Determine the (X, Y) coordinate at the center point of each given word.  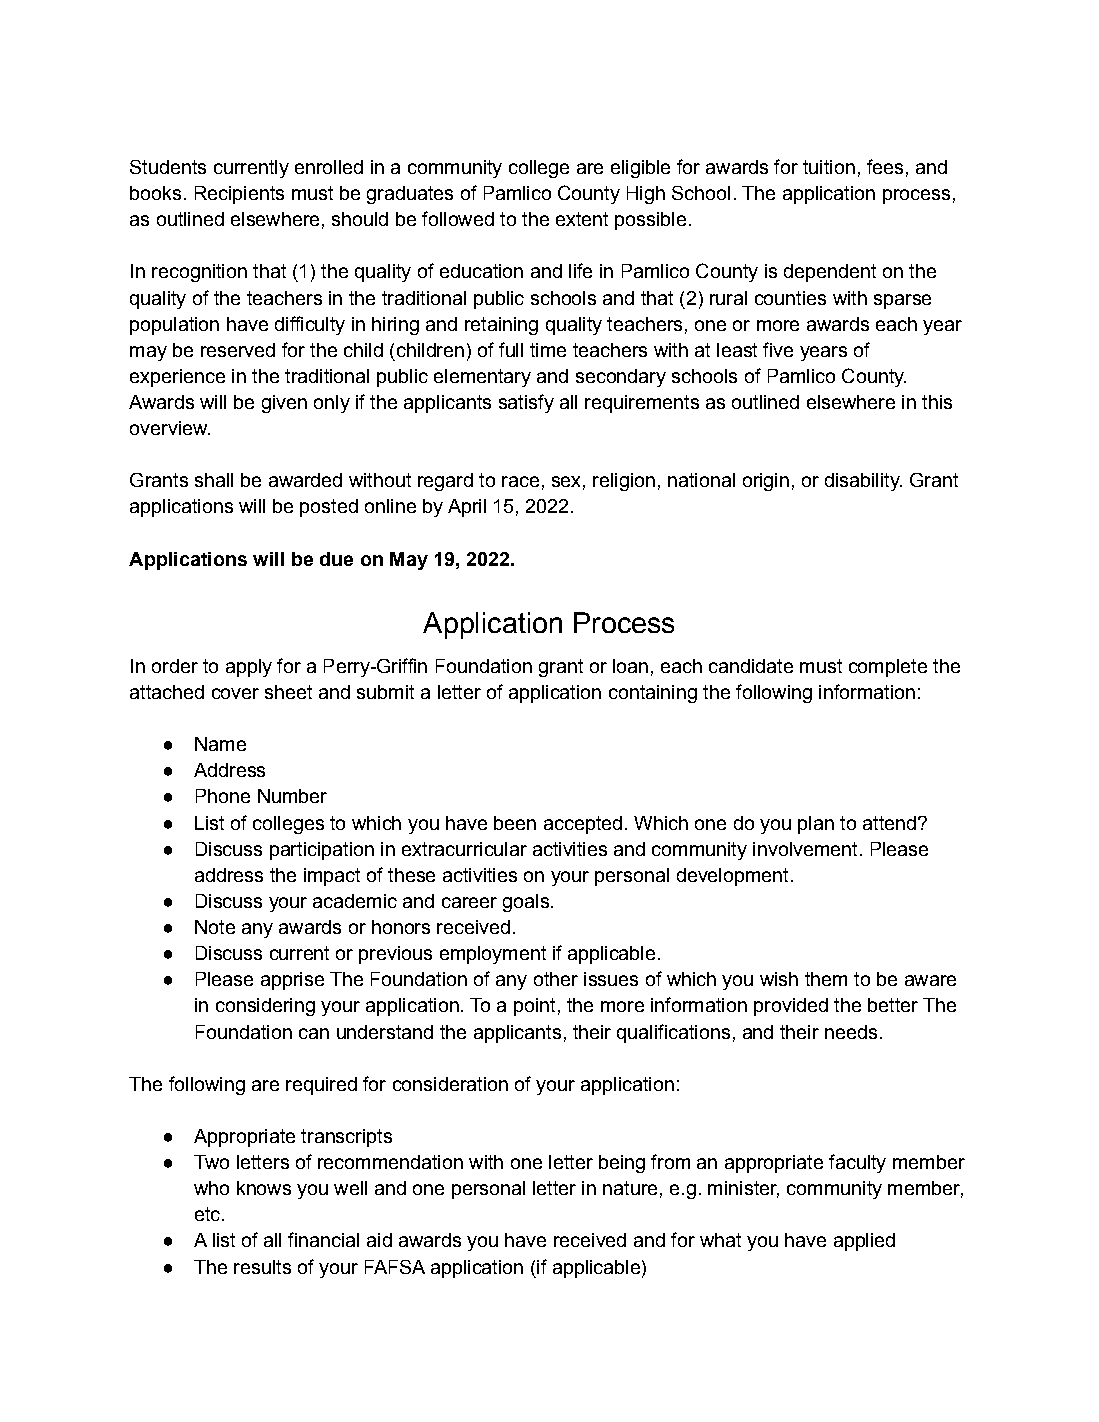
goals (526, 903)
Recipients (239, 195)
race (520, 481)
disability (863, 482)
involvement (805, 849)
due (336, 559)
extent (582, 219)
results (262, 1267)
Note (215, 927)
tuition (829, 167)
